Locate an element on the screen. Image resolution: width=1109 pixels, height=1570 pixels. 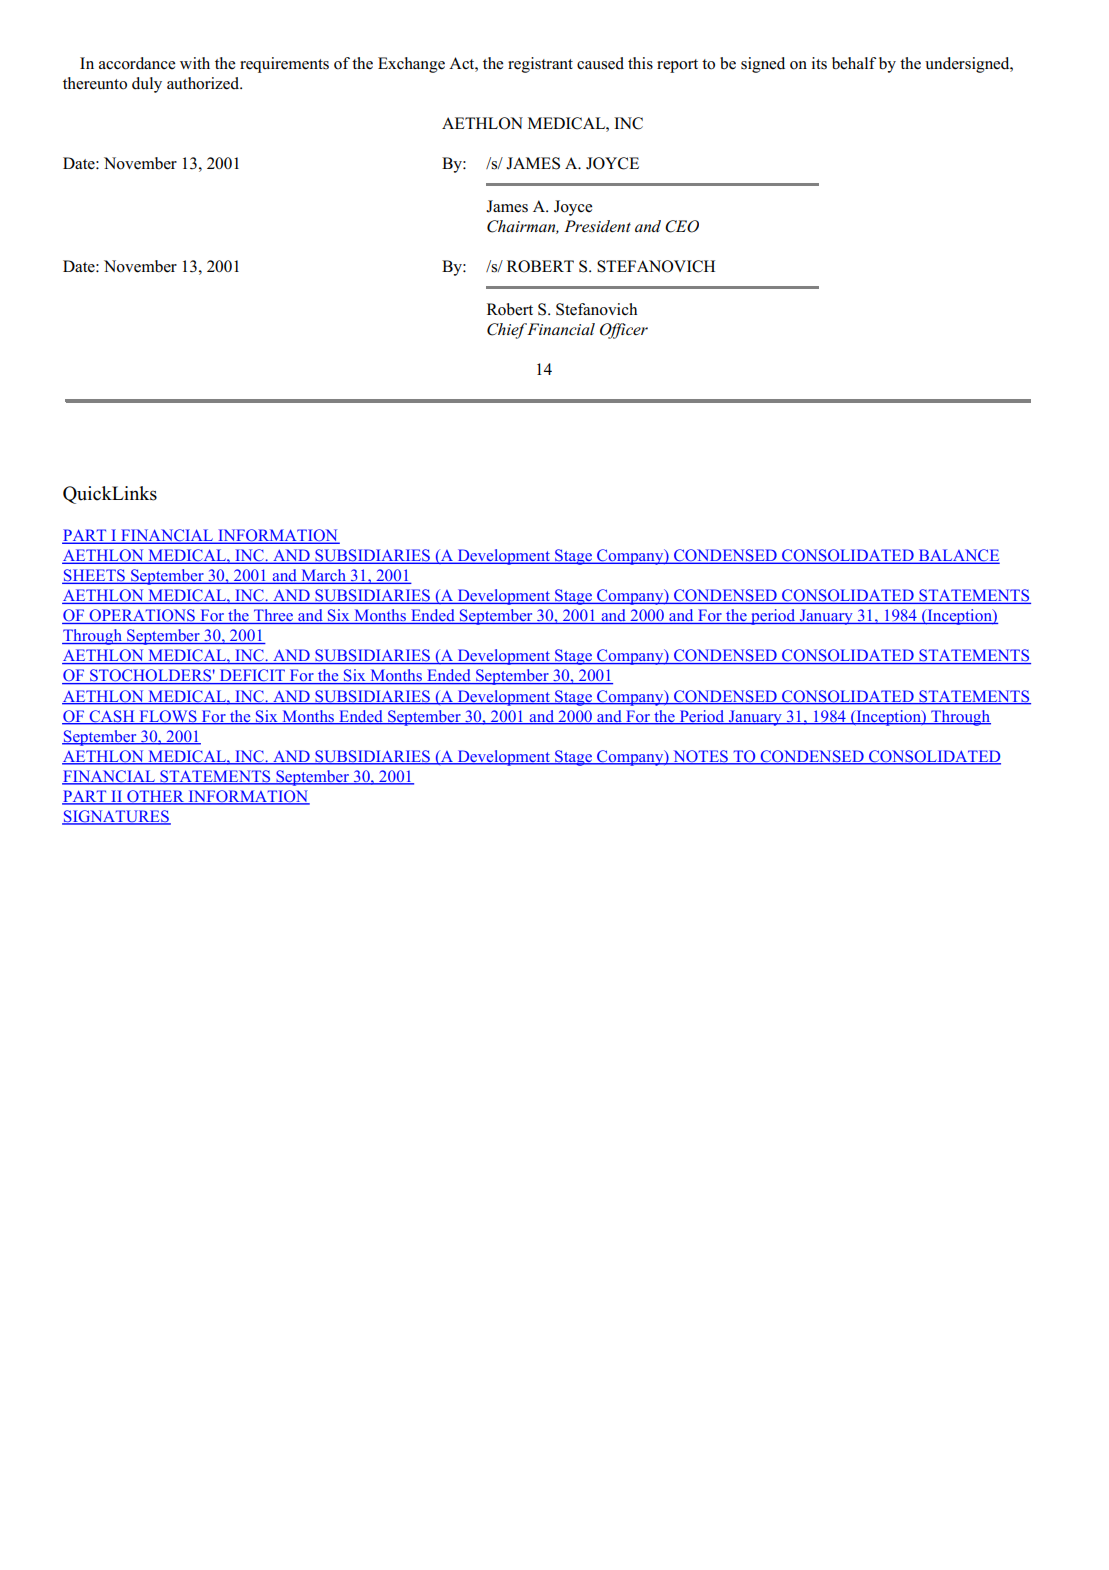
NOTES is located at coordinates (700, 757).
